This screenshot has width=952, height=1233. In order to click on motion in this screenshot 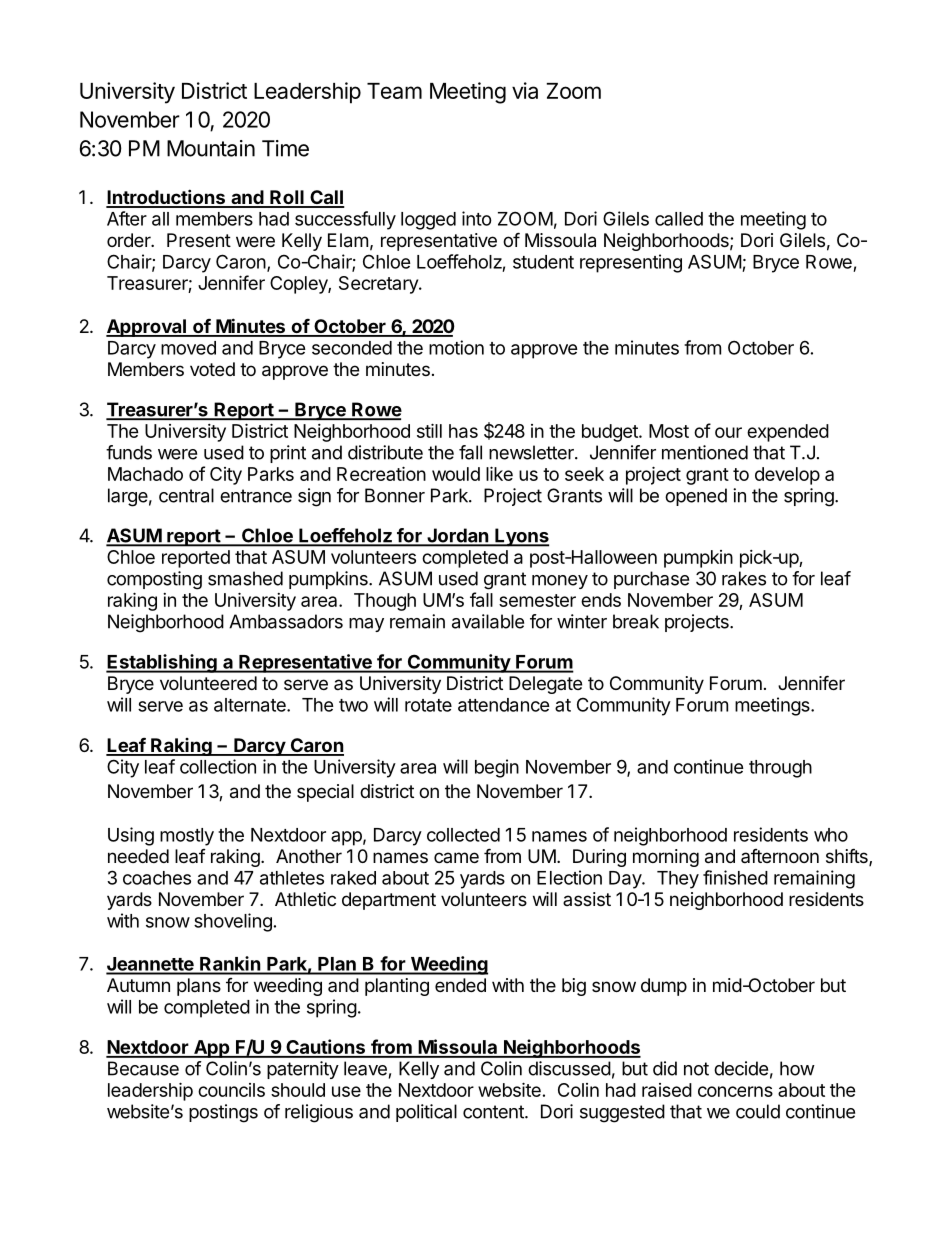, I will do `click(456, 347)`.
